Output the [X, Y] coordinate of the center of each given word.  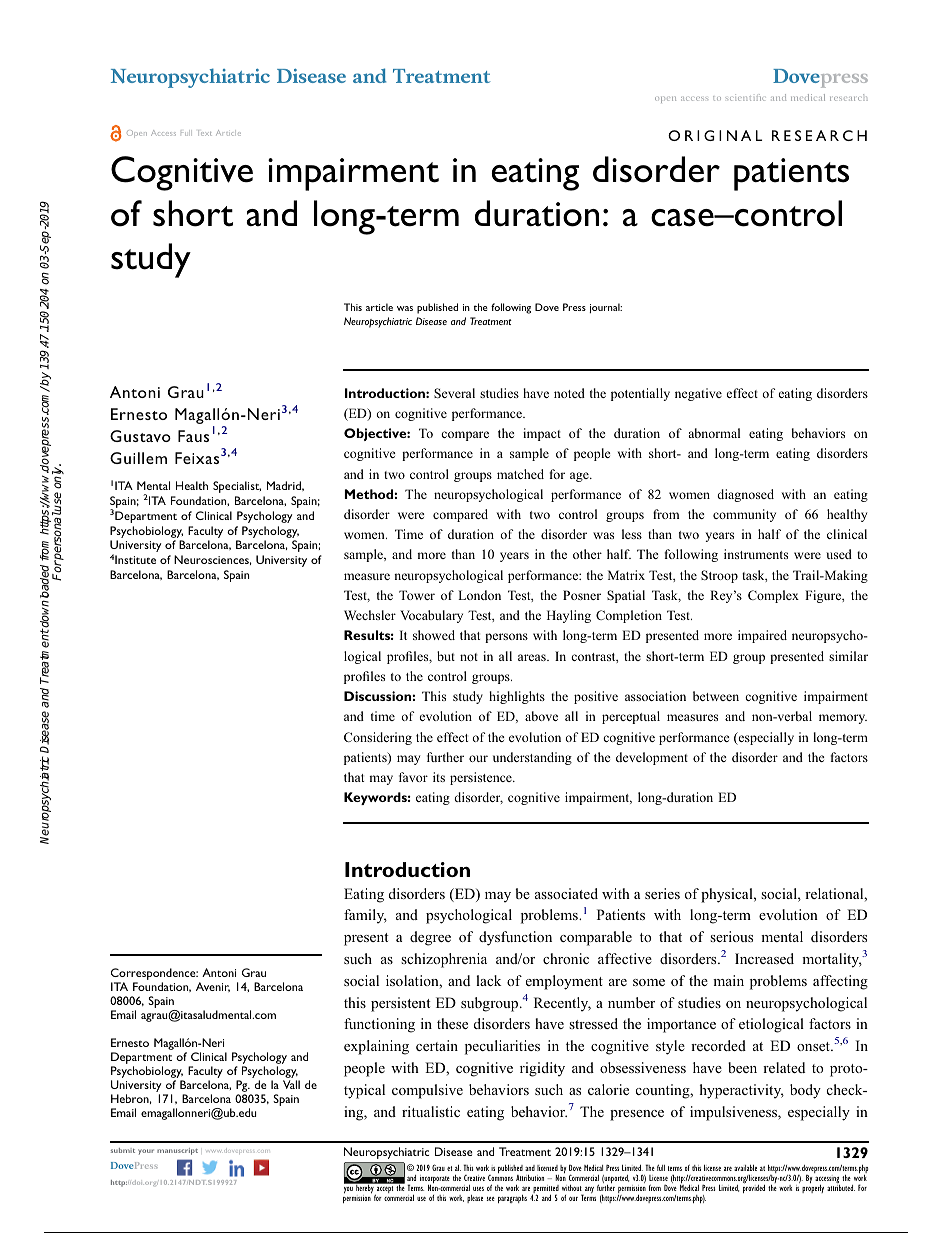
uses [478, 1189]
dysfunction [515, 938]
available [745, 1168]
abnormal [714, 433]
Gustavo [140, 436]
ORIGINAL [715, 135]
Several [454, 393]
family [365, 916]
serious [731, 936]
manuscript [177, 1151]
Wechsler [370, 615]
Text [205, 133]
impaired [762, 636]
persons [506, 638]
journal [605, 308]
